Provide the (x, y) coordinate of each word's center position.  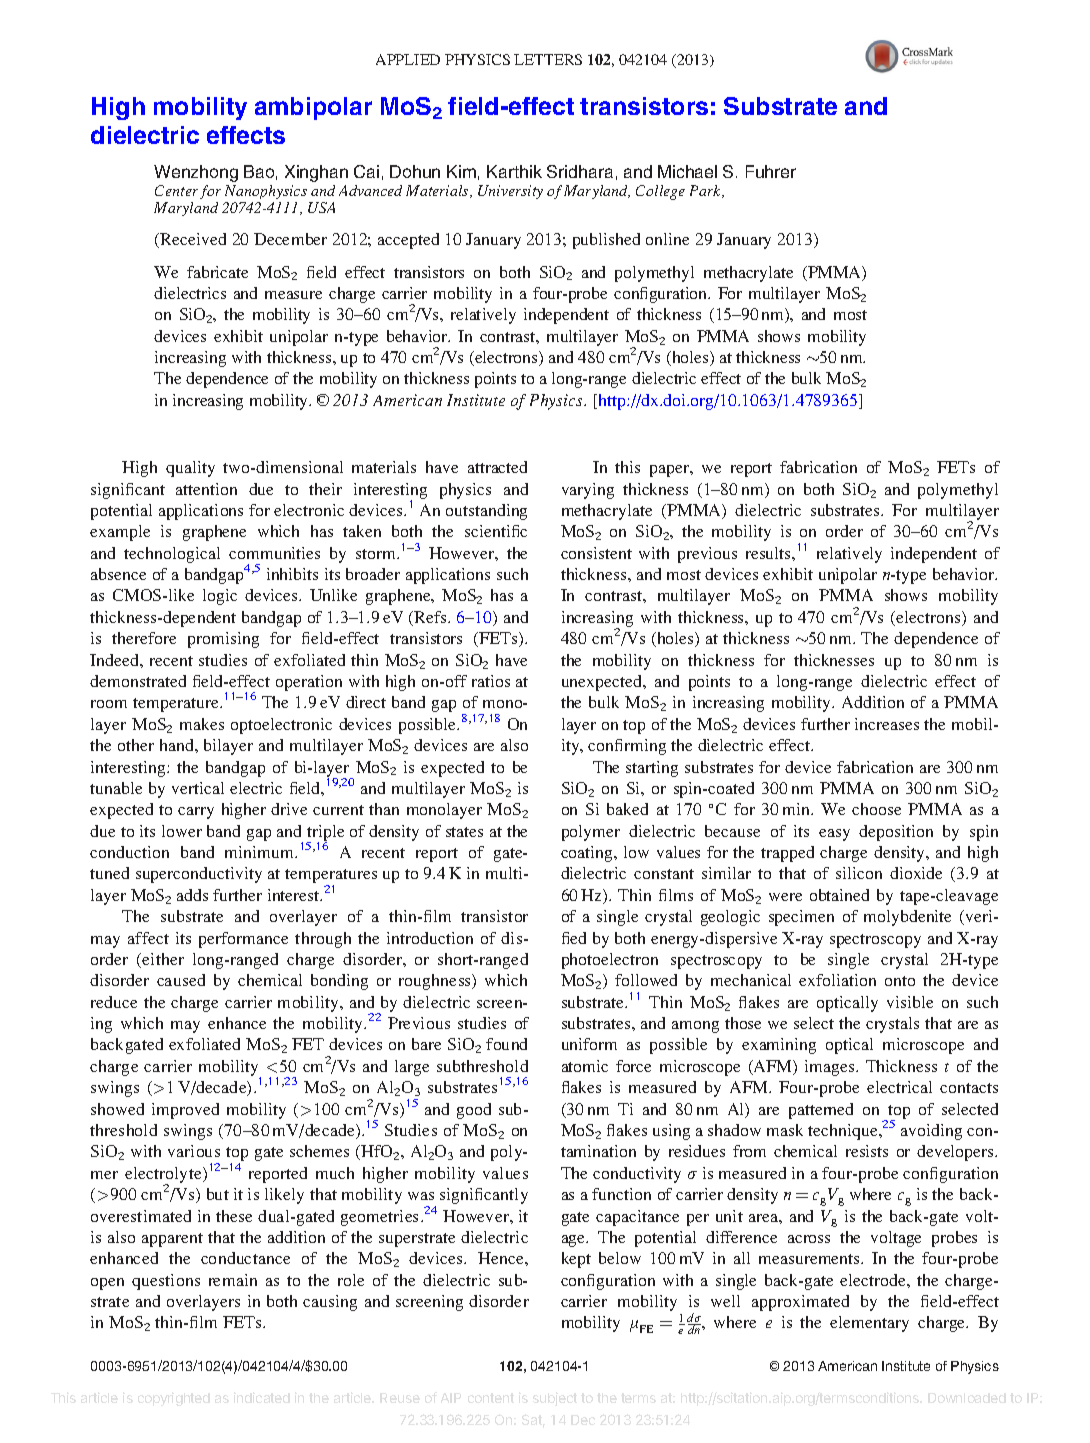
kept (576, 1260)
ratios (491, 681)
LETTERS (548, 59)
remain (233, 1280)
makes (202, 724)
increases (887, 724)
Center (176, 190)
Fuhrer (771, 171)
